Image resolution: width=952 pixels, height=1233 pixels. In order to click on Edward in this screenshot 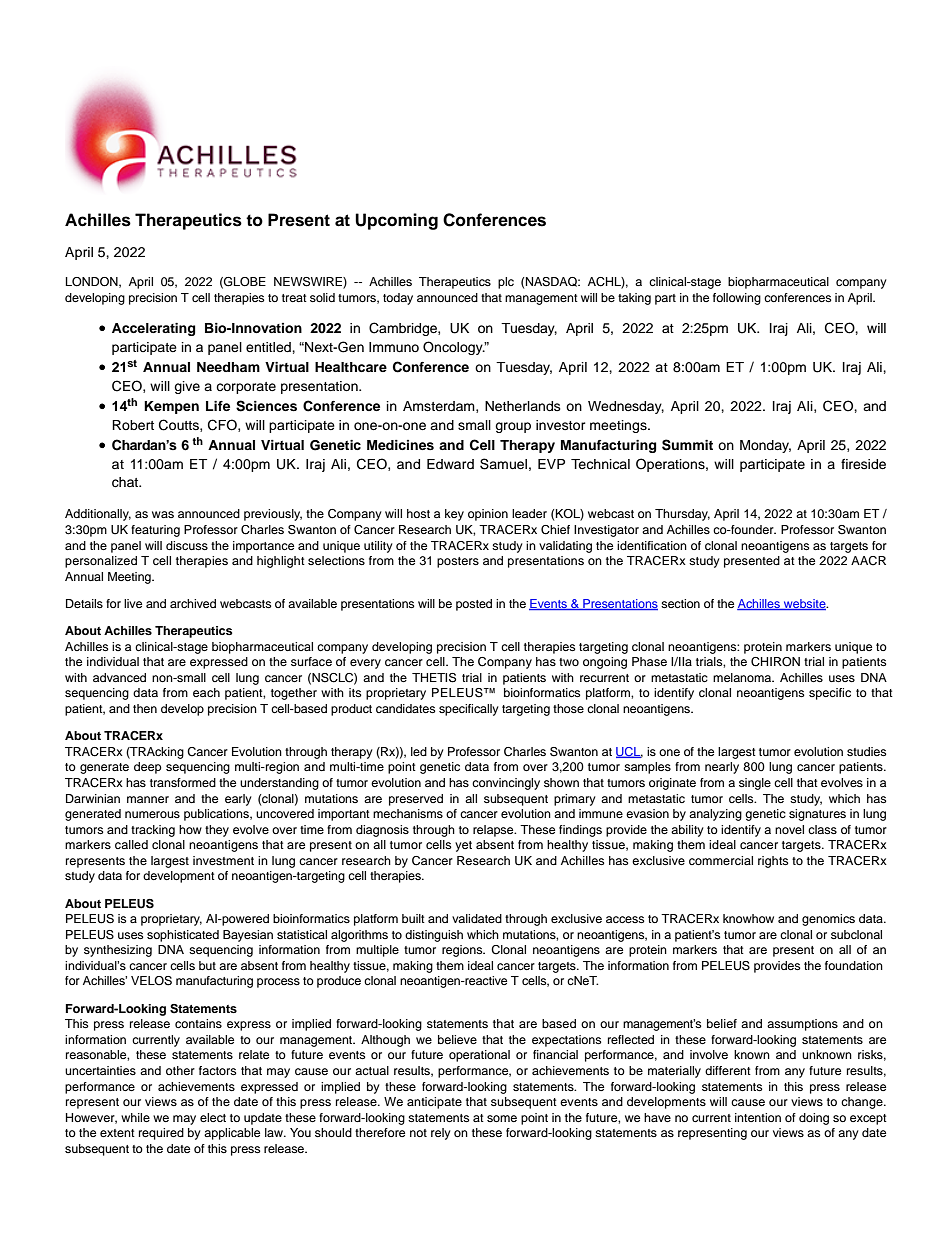, I will do `click(450, 464)`.
